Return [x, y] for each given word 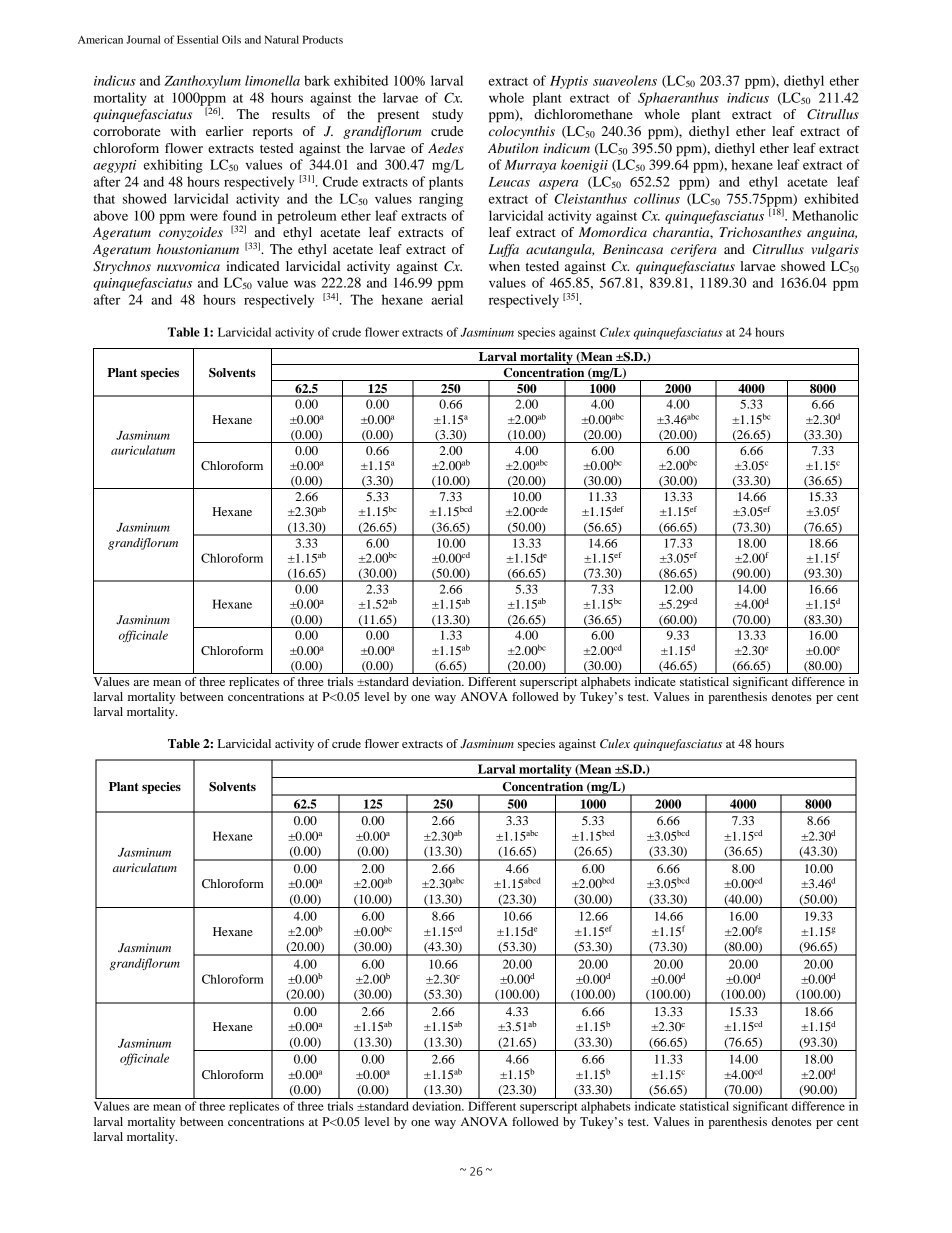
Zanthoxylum [202, 82]
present [399, 117]
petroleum [307, 217]
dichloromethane [583, 114]
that [104, 198]
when [504, 266]
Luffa [503, 250]
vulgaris [835, 250]
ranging [441, 200]
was [305, 284]
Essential [197, 39]
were [204, 217]
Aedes [446, 148]
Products [322, 39]
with [183, 131]
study [447, 115]
